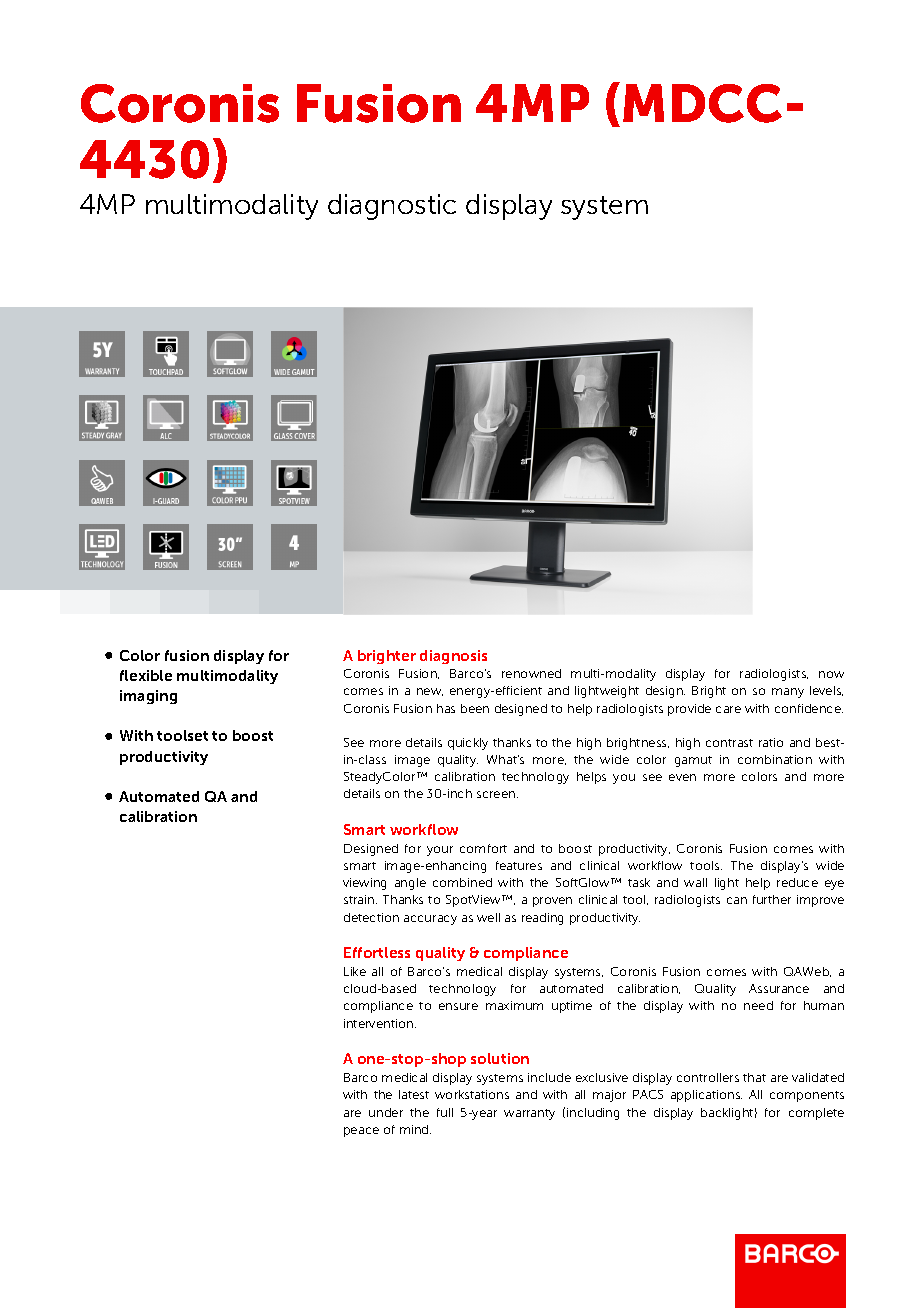 This document has width=924, height=1308. Describe the element at coordinates (826, 691) in the document. I see `levels` at that location.
